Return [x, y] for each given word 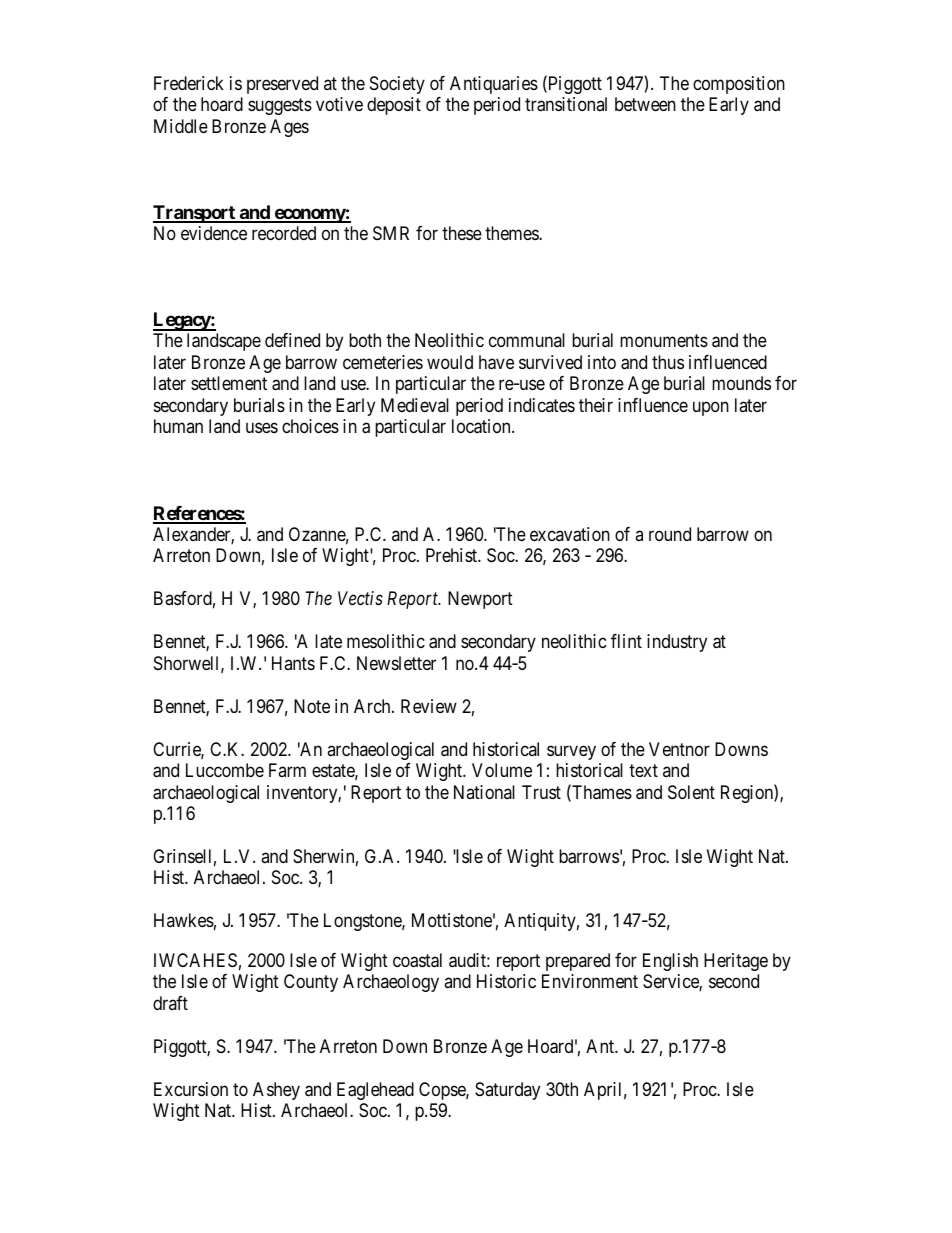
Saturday [507, 1091]
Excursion [191, 1089]
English [670, 962]
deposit [394, 106]
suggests [280, 106]
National [484, 792]
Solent [691, 792]
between [645, 104]
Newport [480, 600]
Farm [287, 770]
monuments [664, 341]
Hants [293, 663]
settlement [229, 383]
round [670, 534]
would [450, 362]
